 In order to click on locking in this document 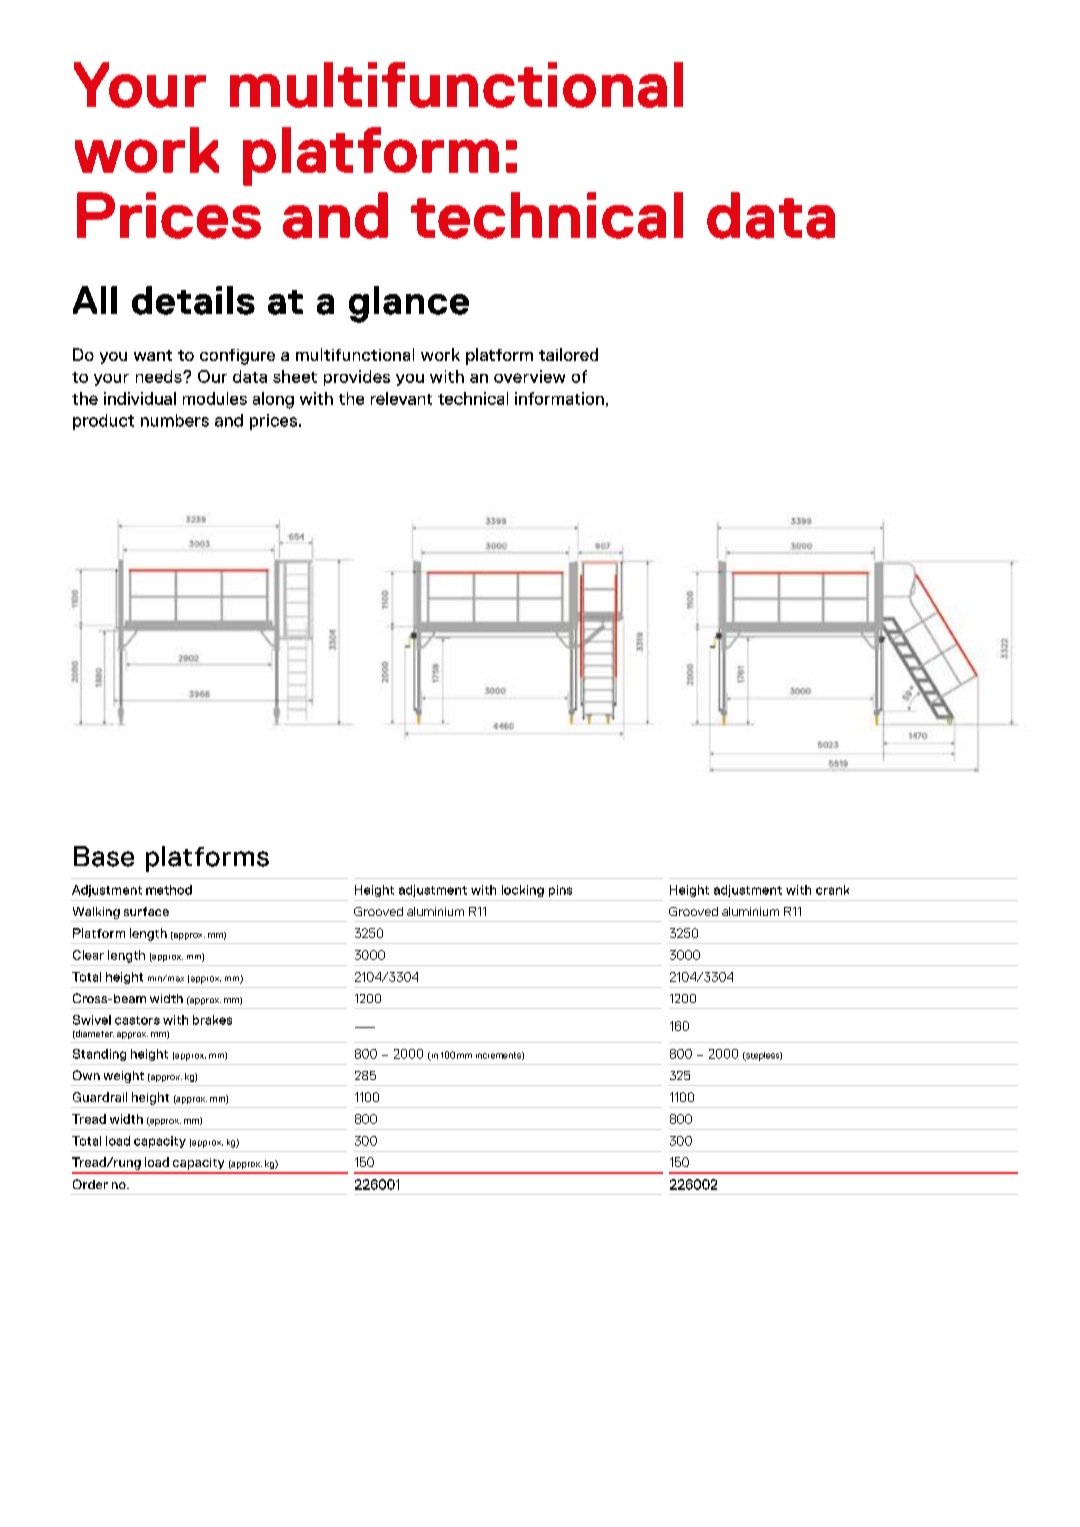, I will do `click(523, 891)`.
